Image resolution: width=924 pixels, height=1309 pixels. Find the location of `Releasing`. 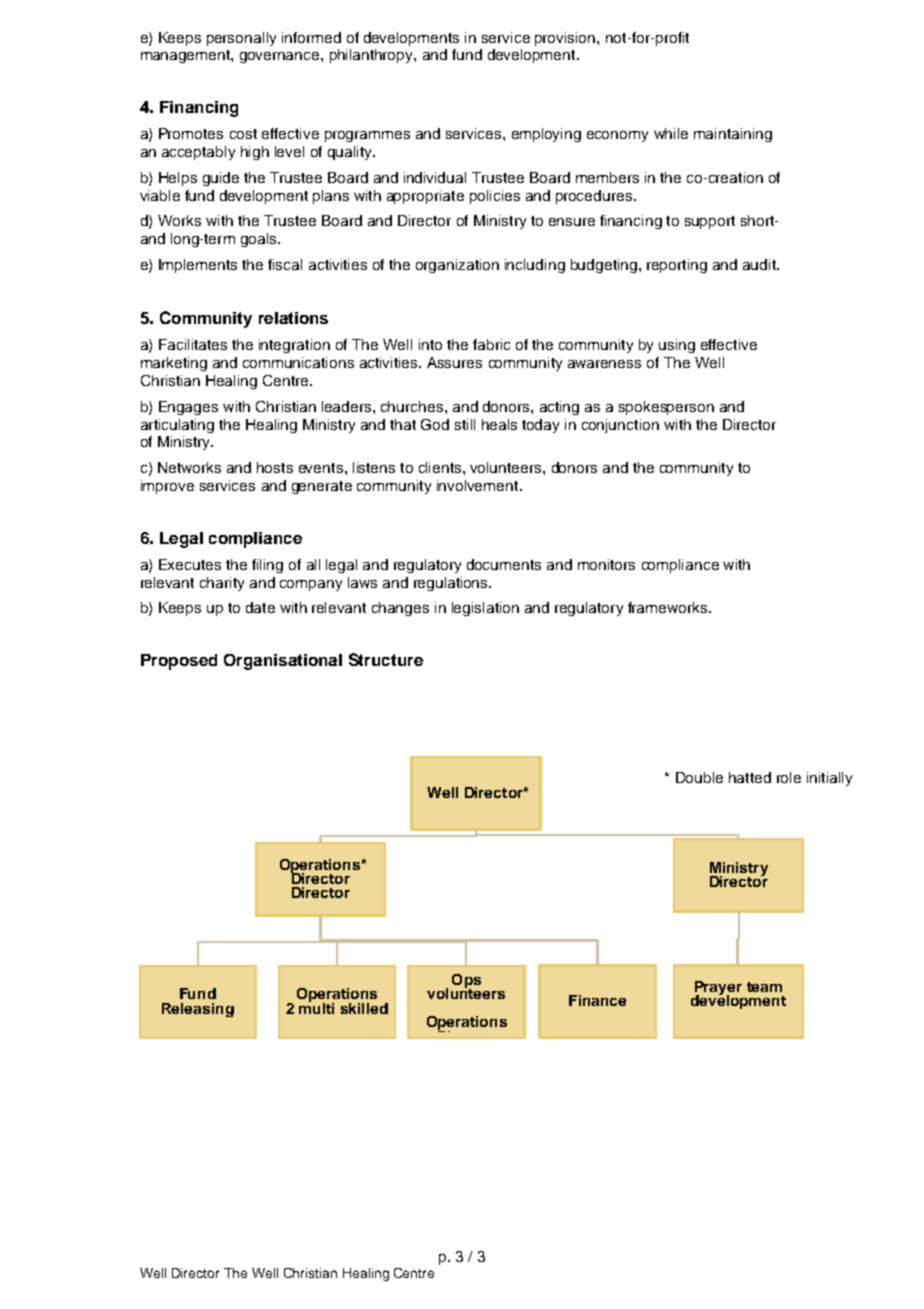

Releasing is located at coordinates (198, 1010).
